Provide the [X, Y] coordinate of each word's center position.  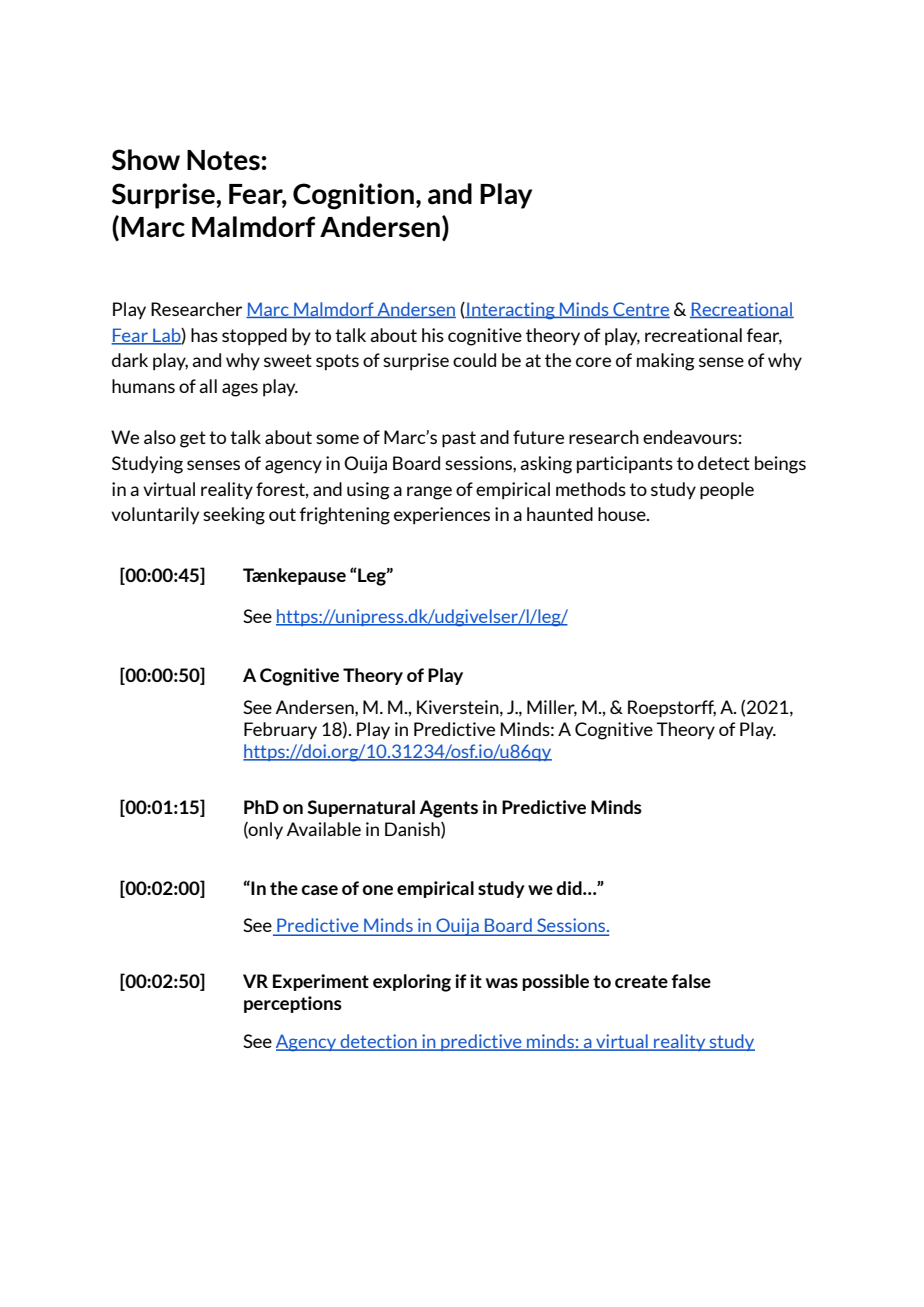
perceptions [293, 1004]
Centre [640, 310]
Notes [223, 160]
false [691, 981]
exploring [412, 983]
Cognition [353, 196]
